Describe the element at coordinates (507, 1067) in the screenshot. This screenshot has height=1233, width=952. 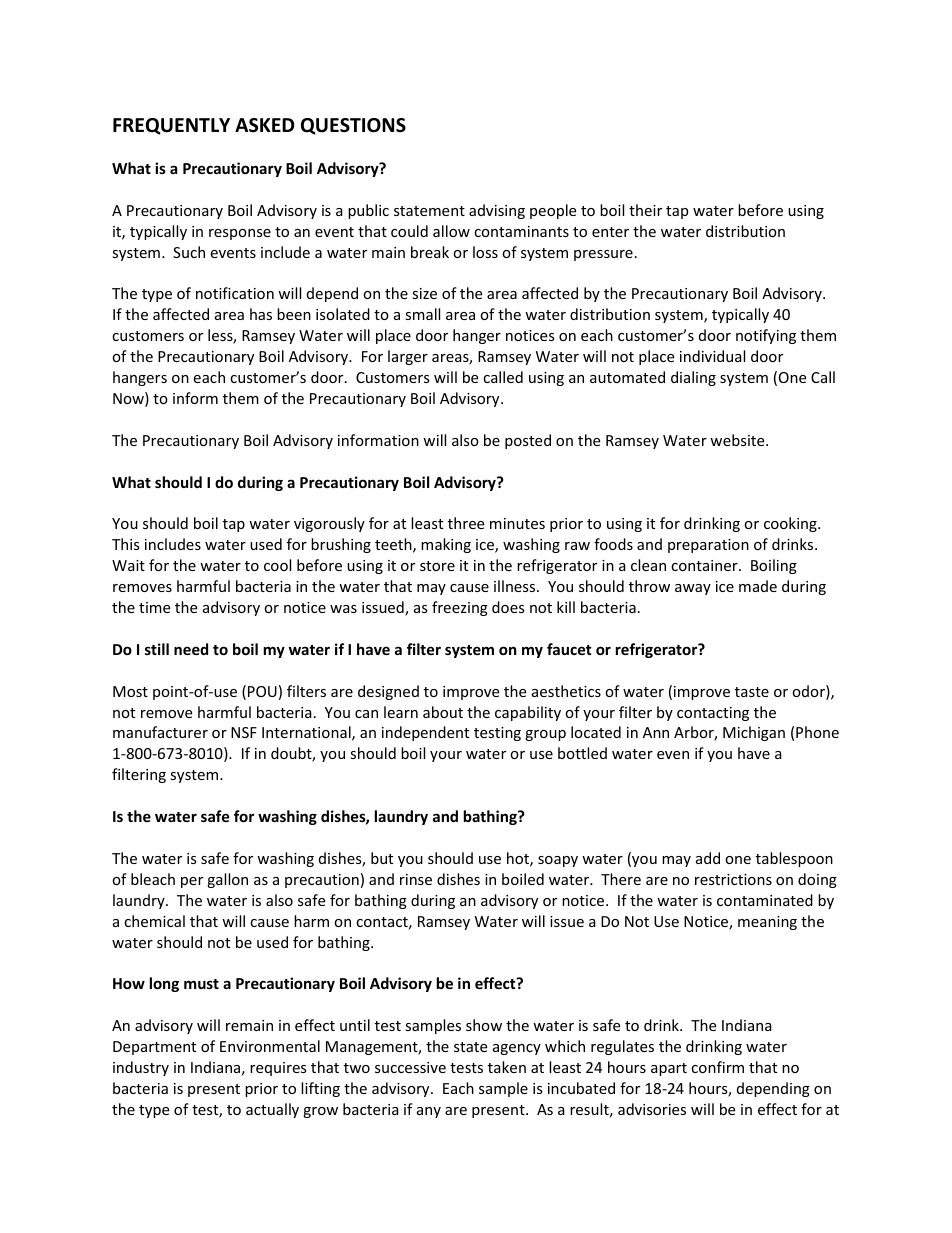
I see `taken` at that location.
